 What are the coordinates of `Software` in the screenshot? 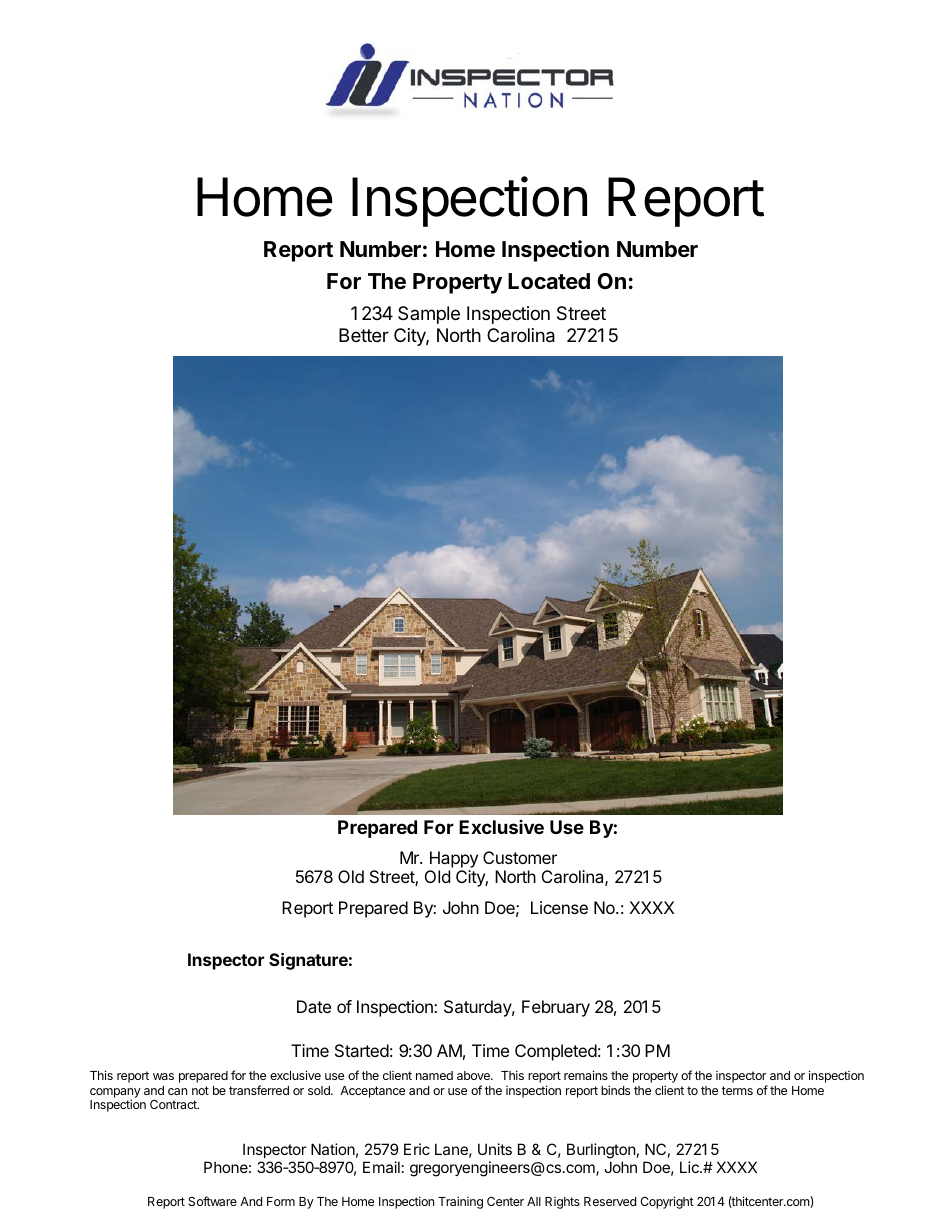 It's located at (212, 1201).
